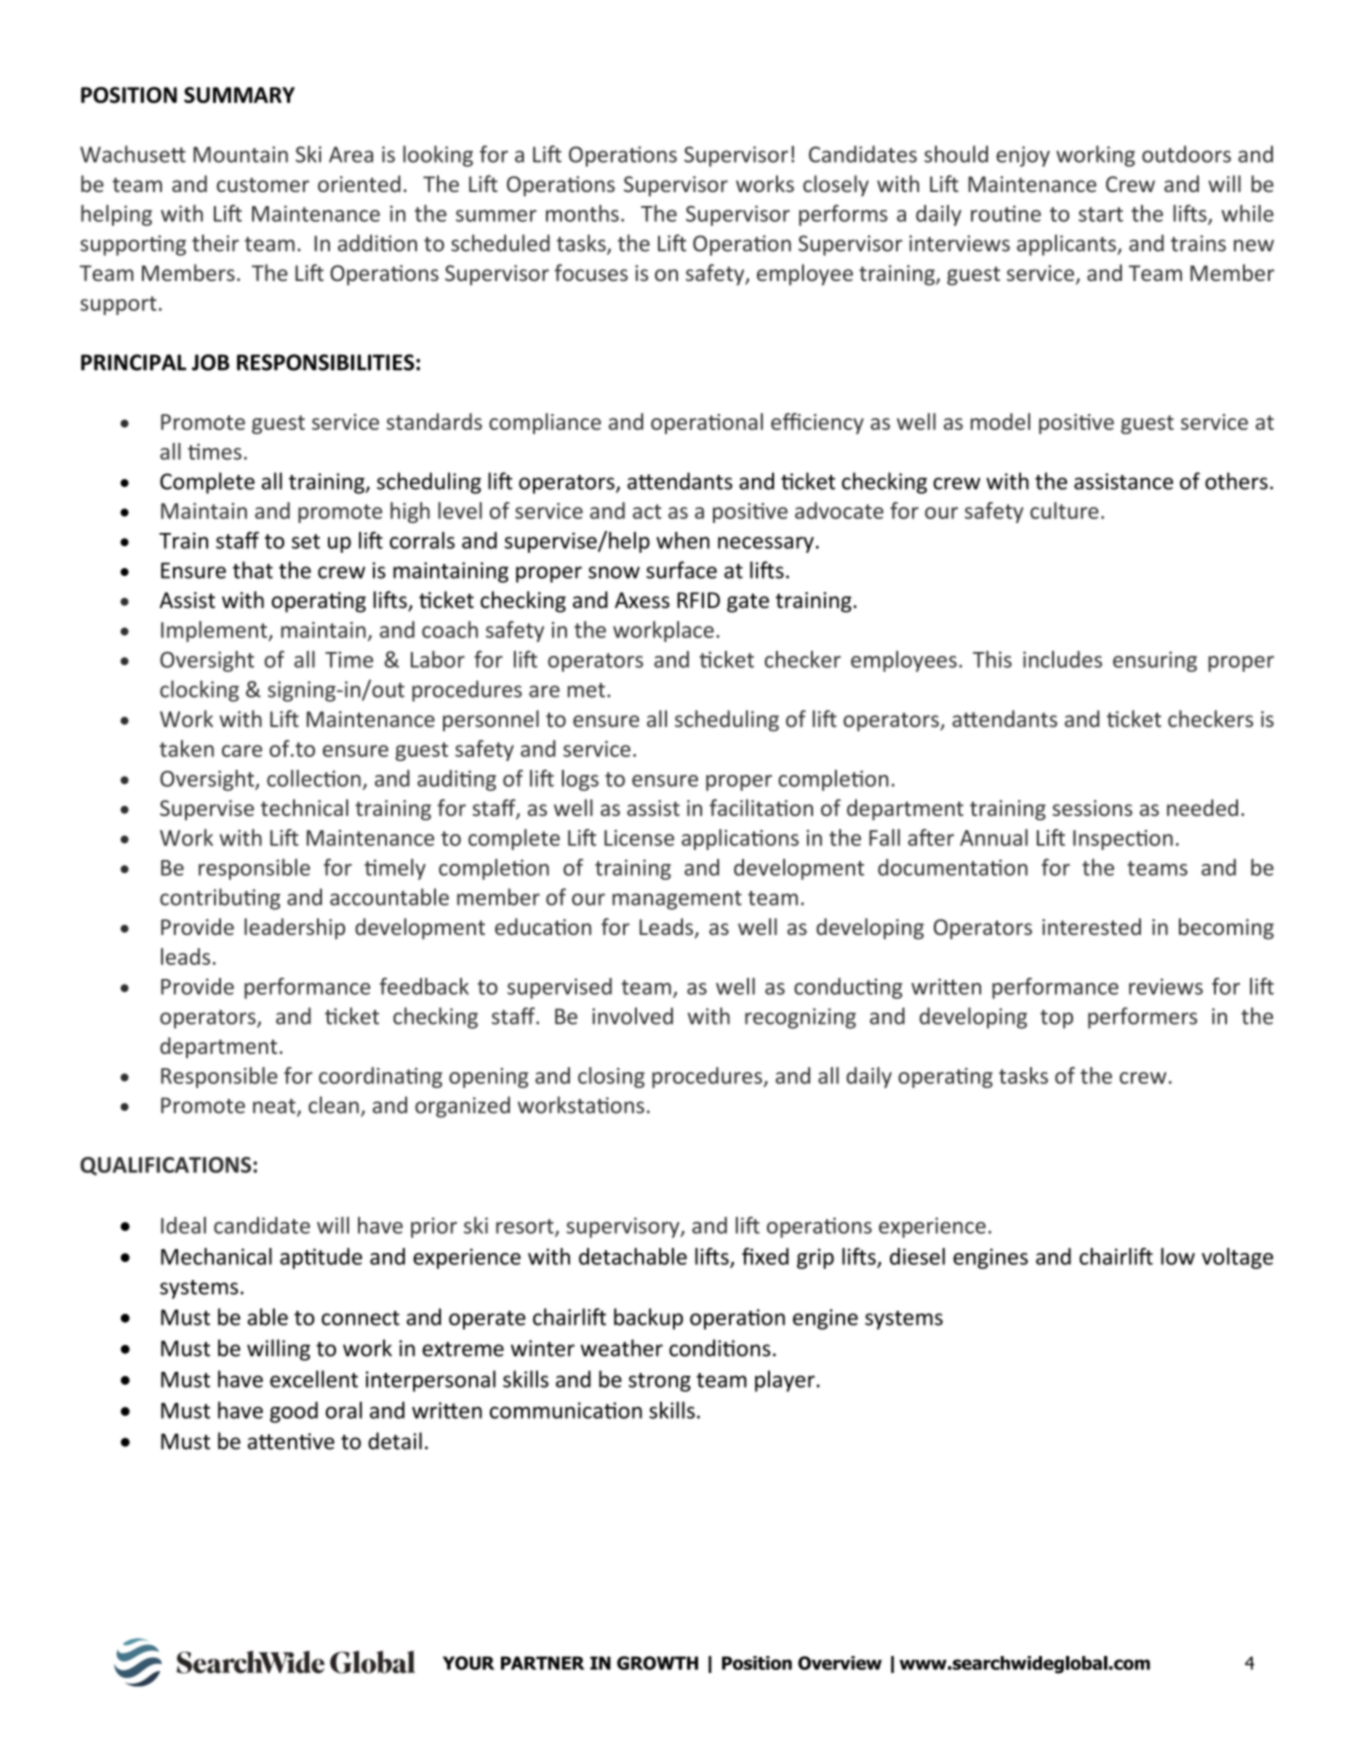 This page has height=1753, width=1354. What do you see at coordinates (469, 1663) in the page?
I see `YOUR` at bounding box center [469, 1663].
